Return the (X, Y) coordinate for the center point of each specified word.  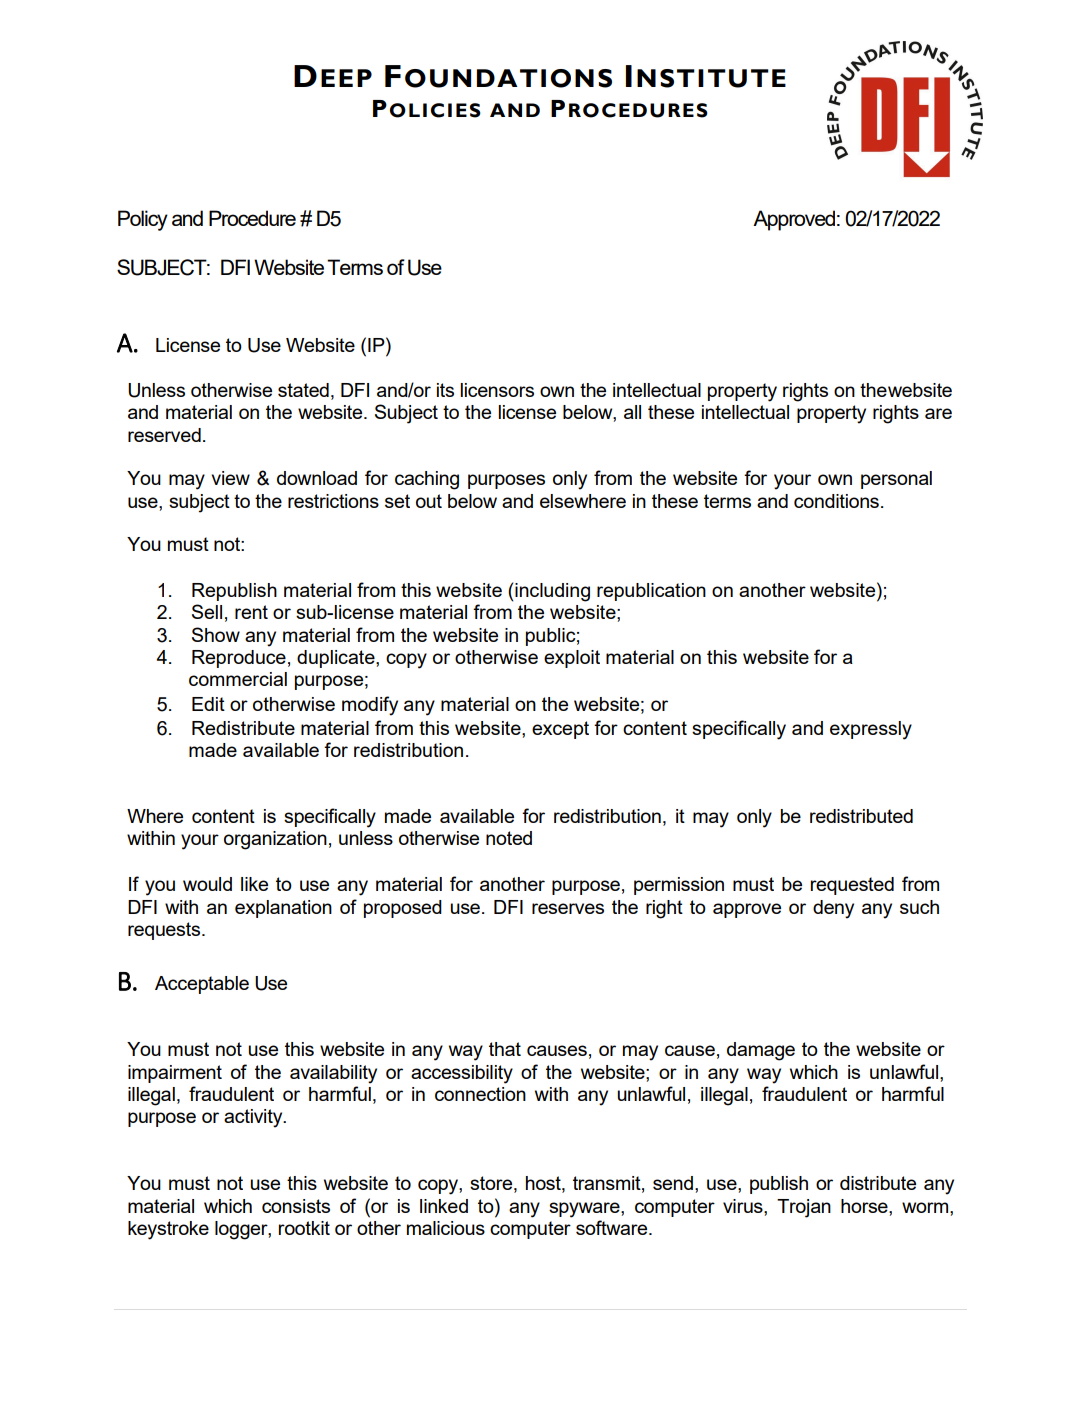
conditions (836, 501)
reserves (568, 908)
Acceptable (202, 985)
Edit (208, 704)
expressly (871, 730)
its (445, 390)
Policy (143, 220)
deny (833, 909)
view (230, 478)
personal (896, 480)
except (560, 730)
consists (296, 1206)
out (429, 501)
